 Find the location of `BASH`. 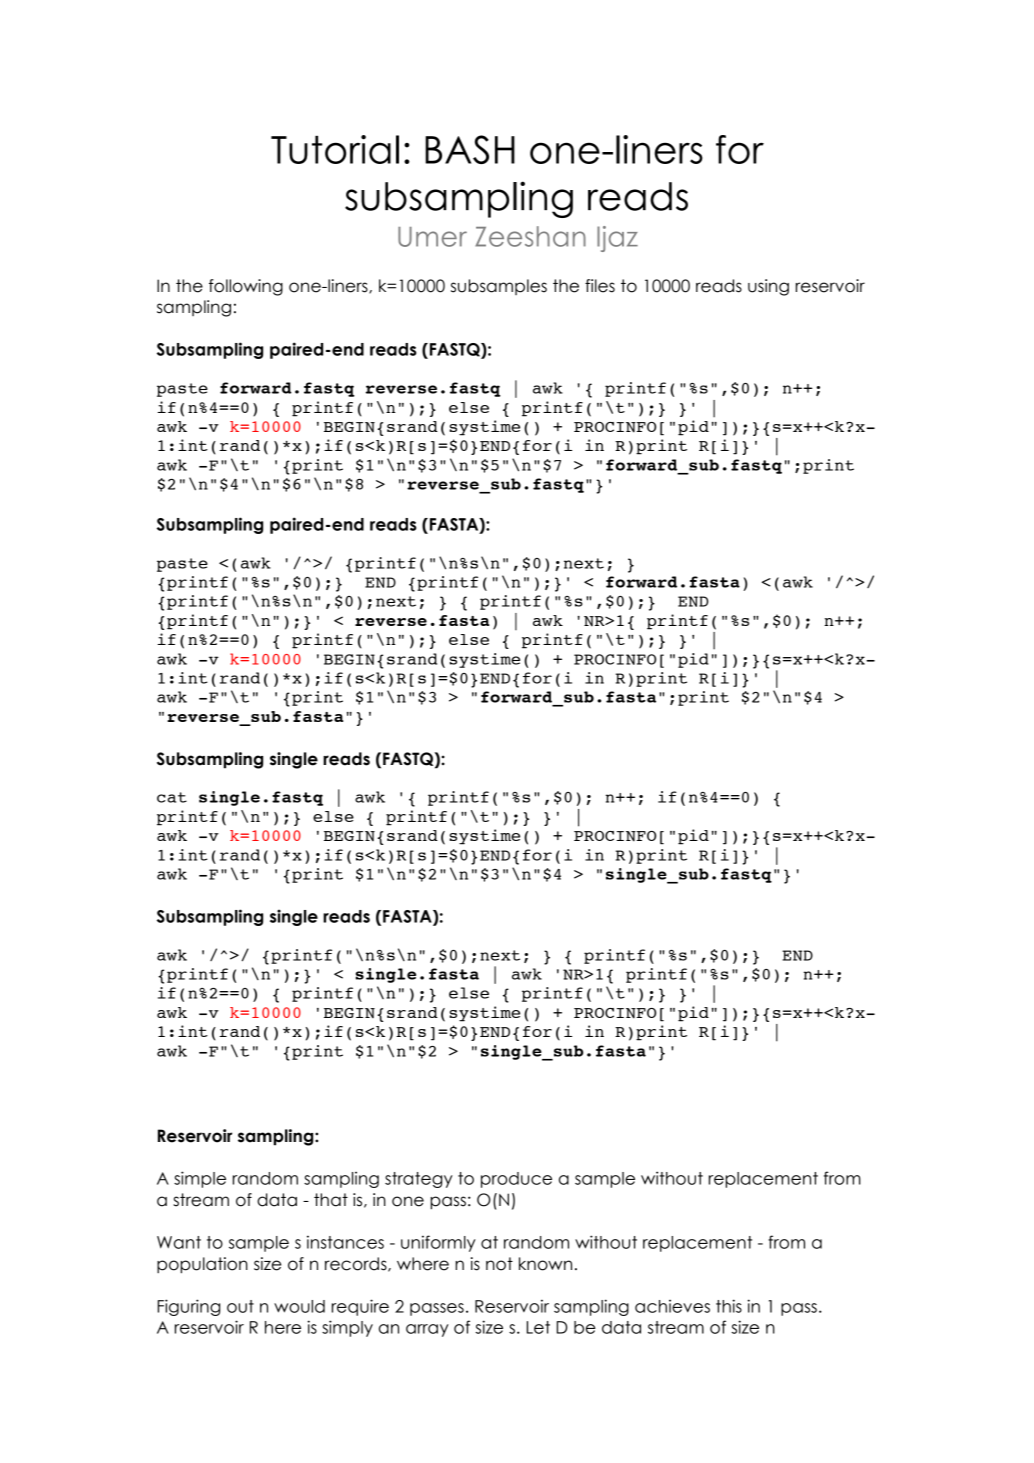

BASH is located at coordinates (470, 149).
